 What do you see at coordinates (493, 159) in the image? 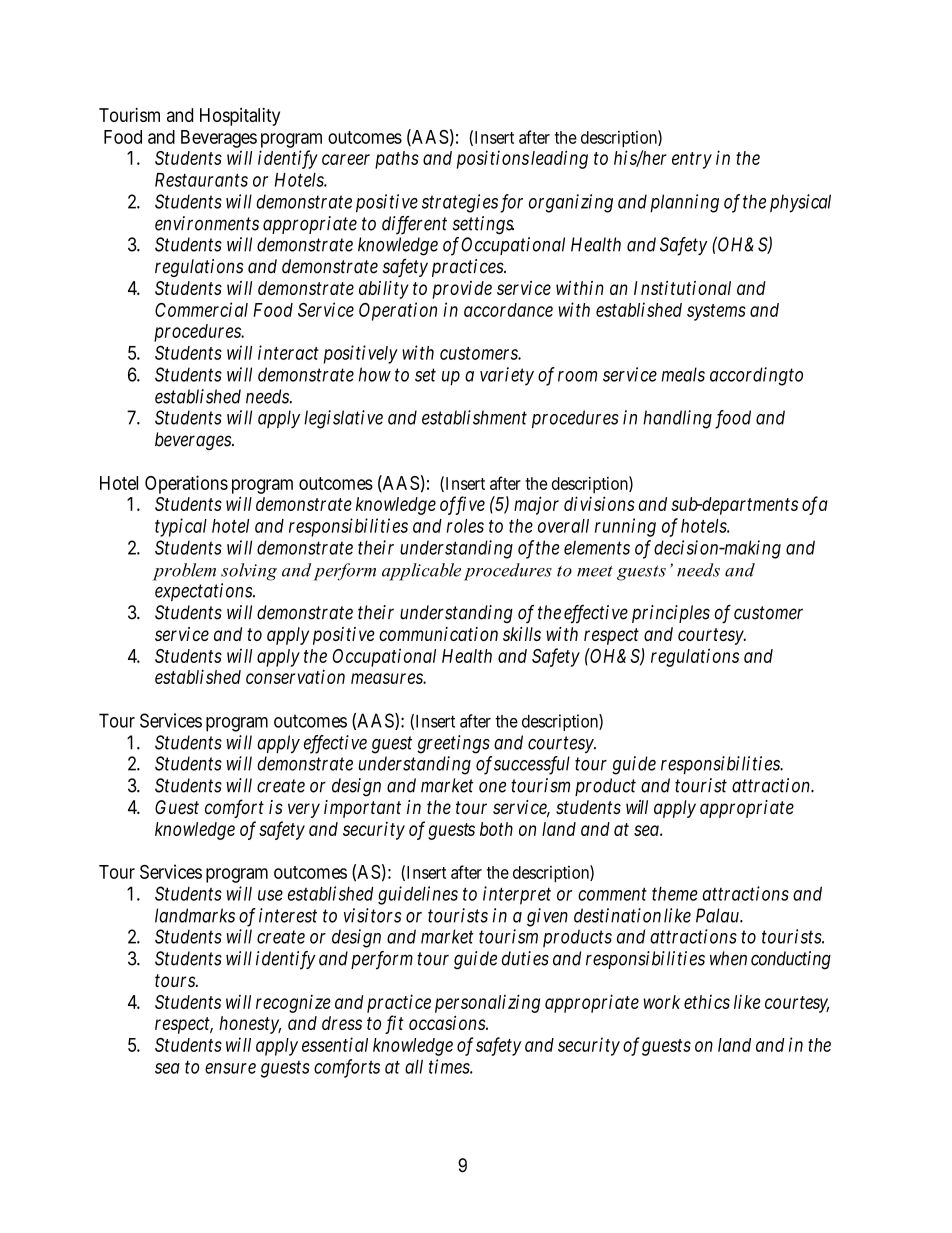
I see `positions` at bounding box center [493, 159].
